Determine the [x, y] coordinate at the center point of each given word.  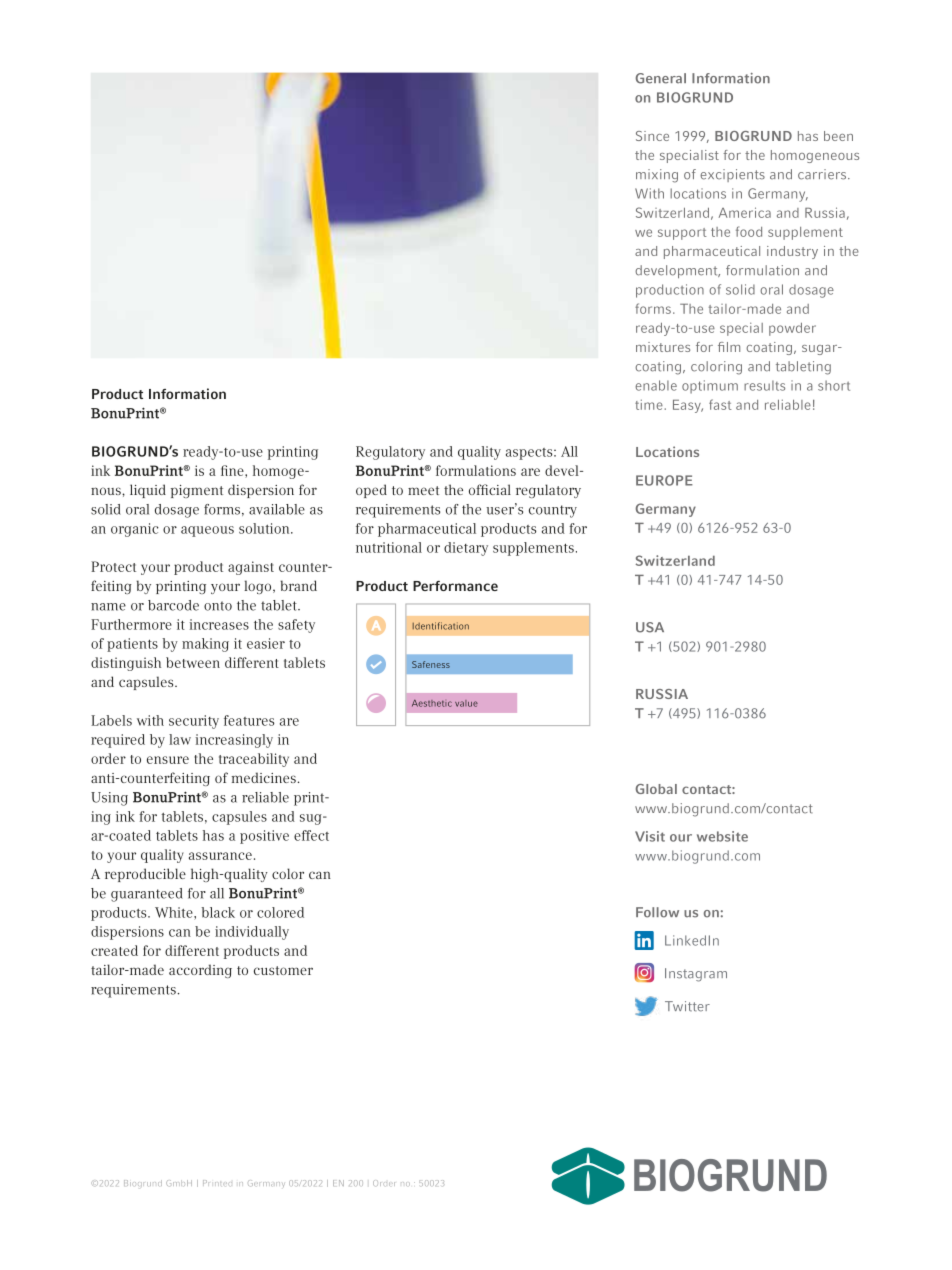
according [200, 971]
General [661, 78]
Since [652, 136]
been [838, 136]
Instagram [696, 975]
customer [283, 970]
